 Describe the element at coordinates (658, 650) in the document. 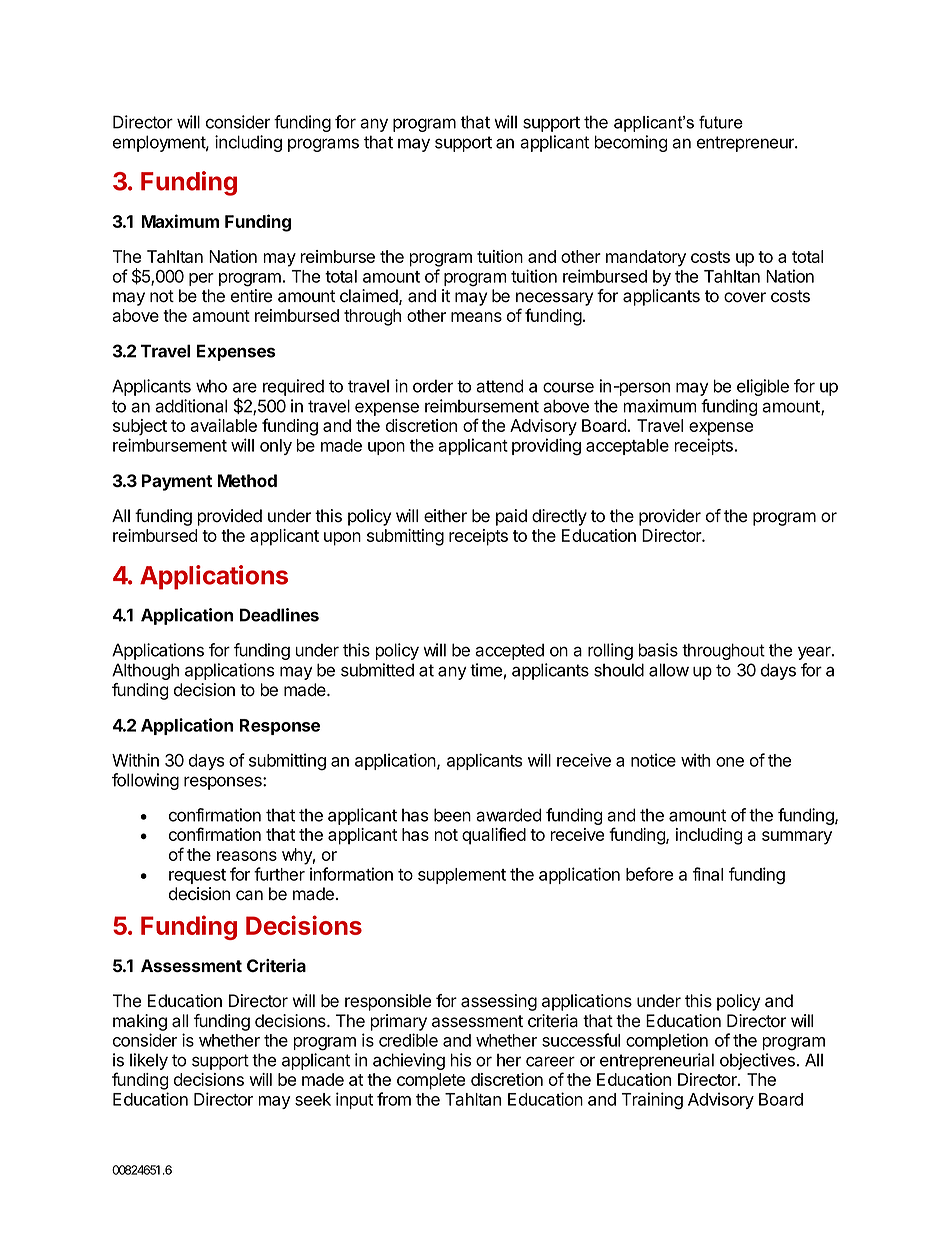

I see `basis` at that location.
